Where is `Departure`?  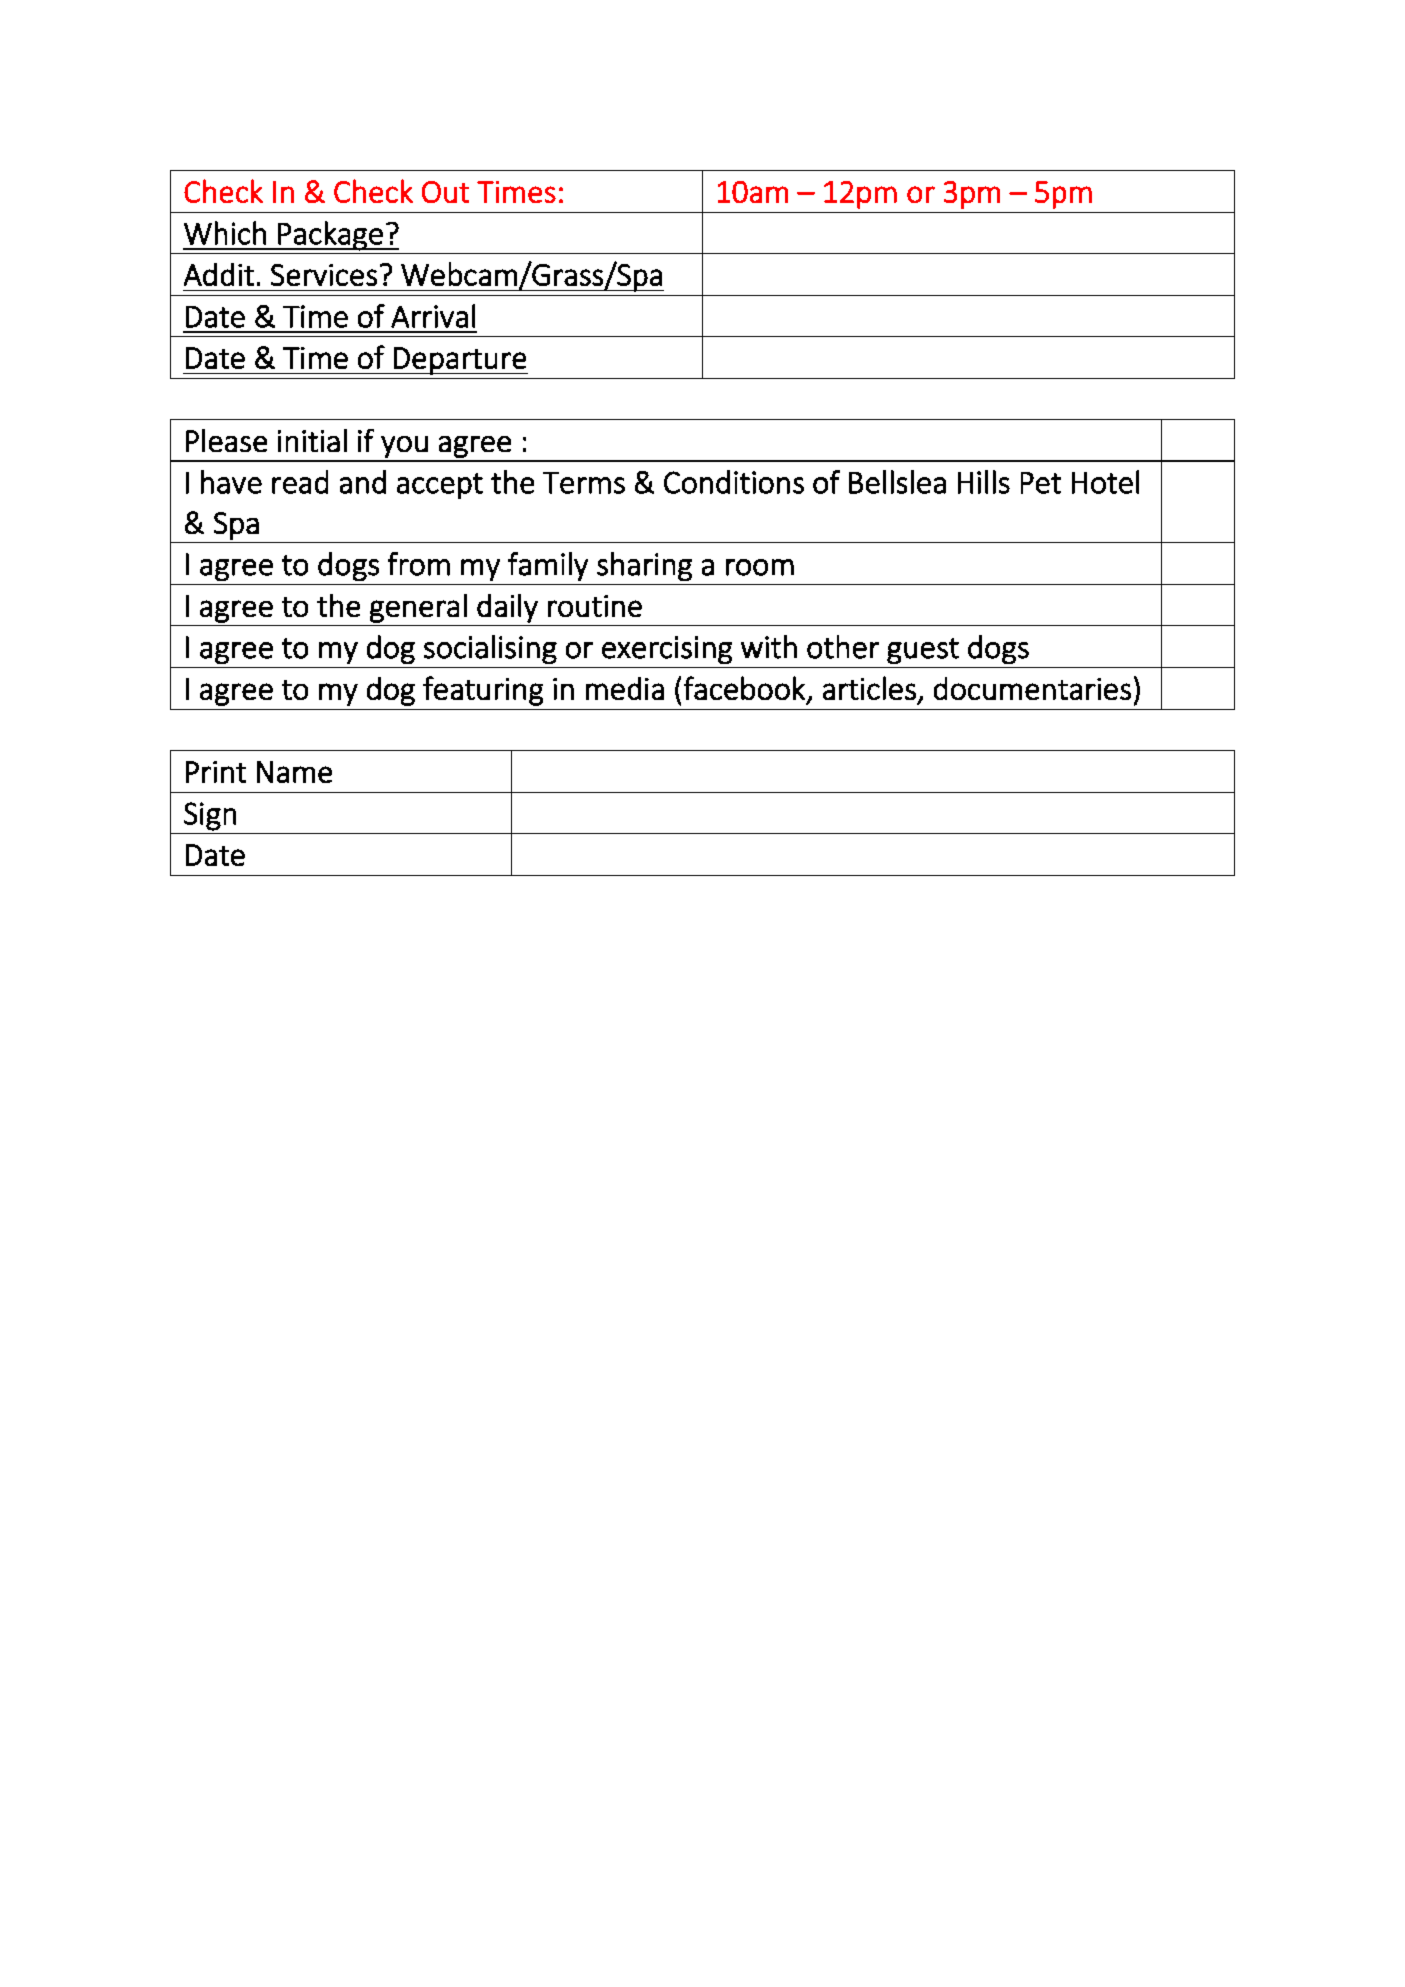
Departure is located at coordinates (460, 361).
